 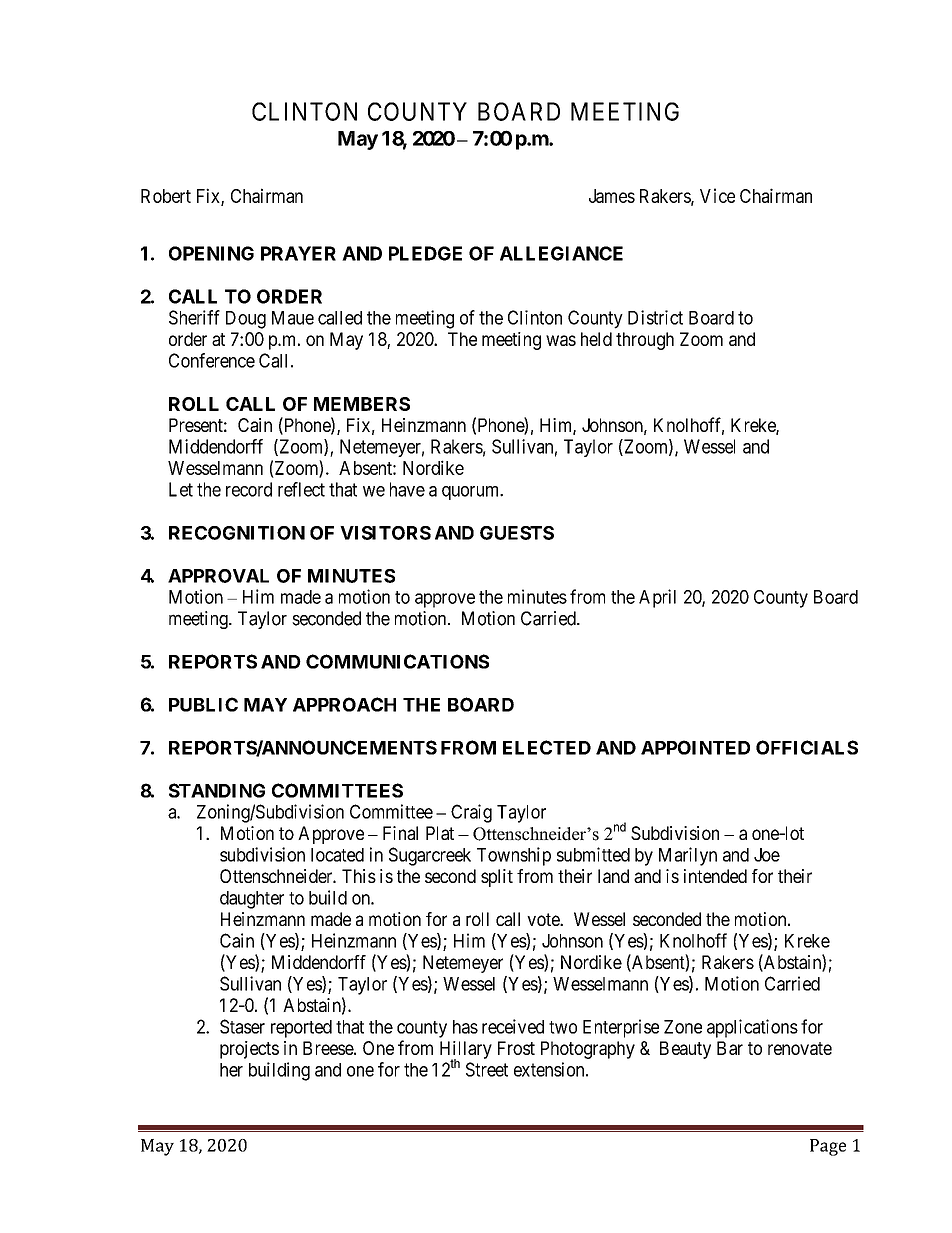 I want to click on projects, so click(x=249, y=1050).
